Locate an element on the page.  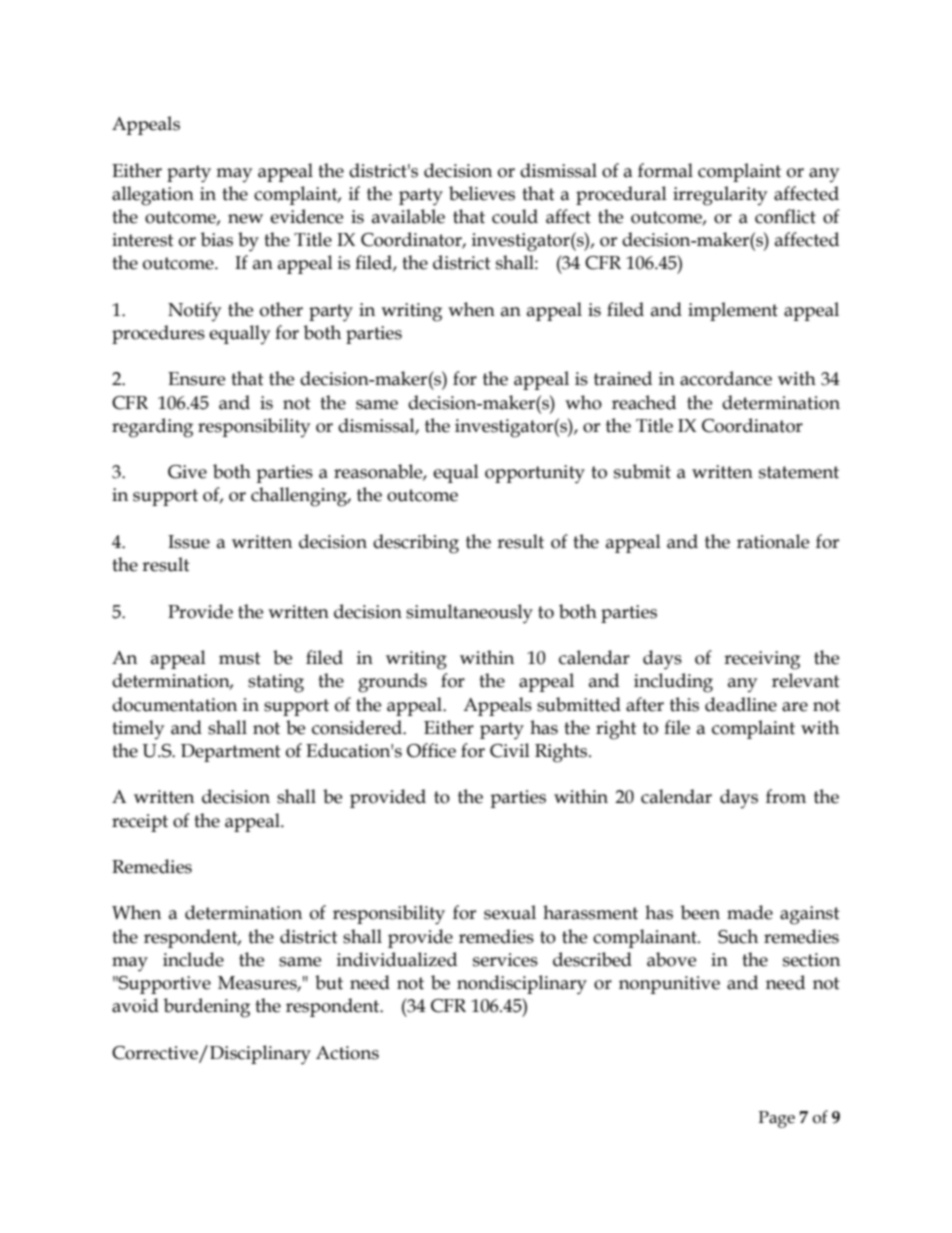
new is located at coordinates (245, 219).
